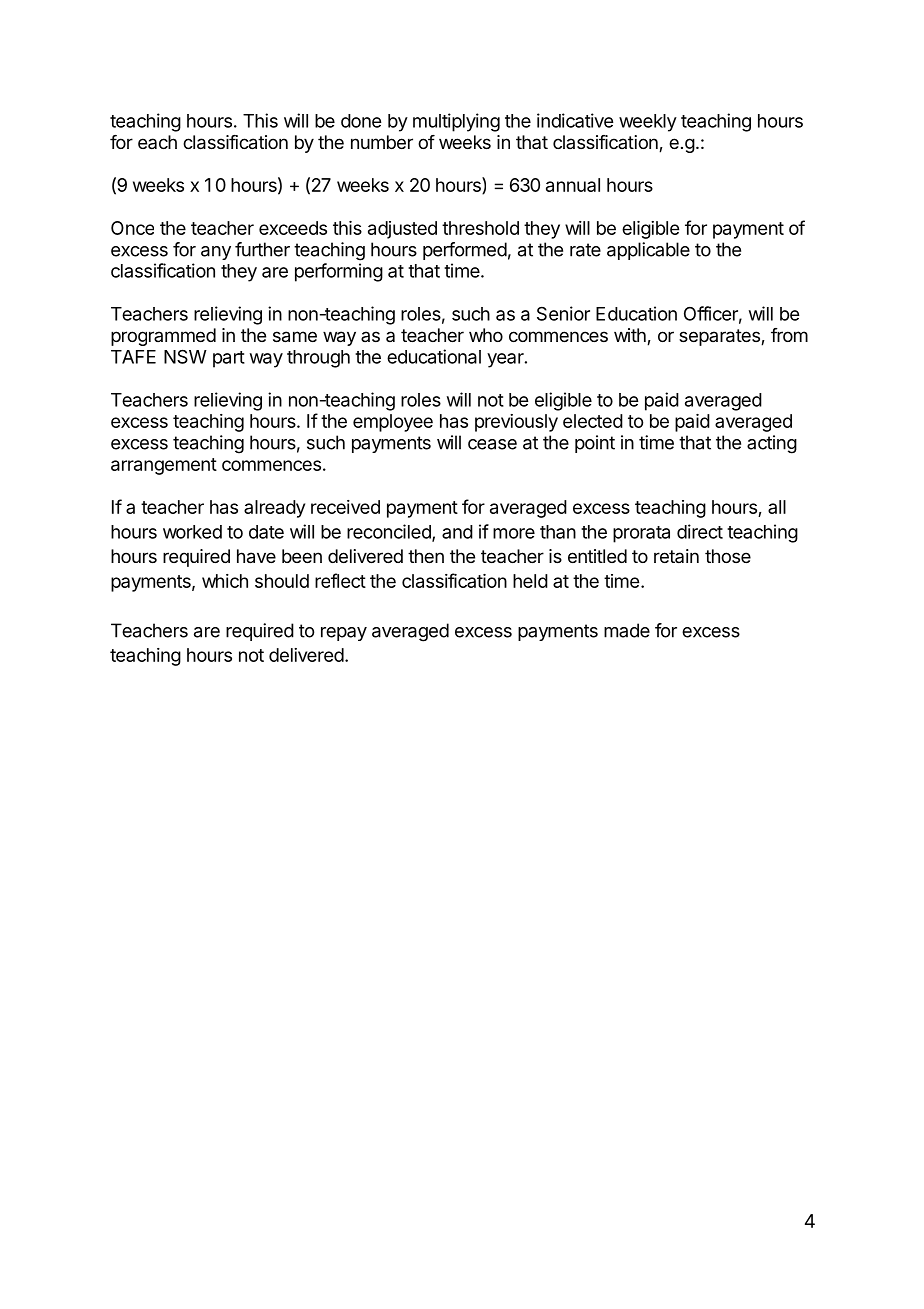 The width and height of the screenshot is (924, 1309). I want to click on which, so click(225, 581).
